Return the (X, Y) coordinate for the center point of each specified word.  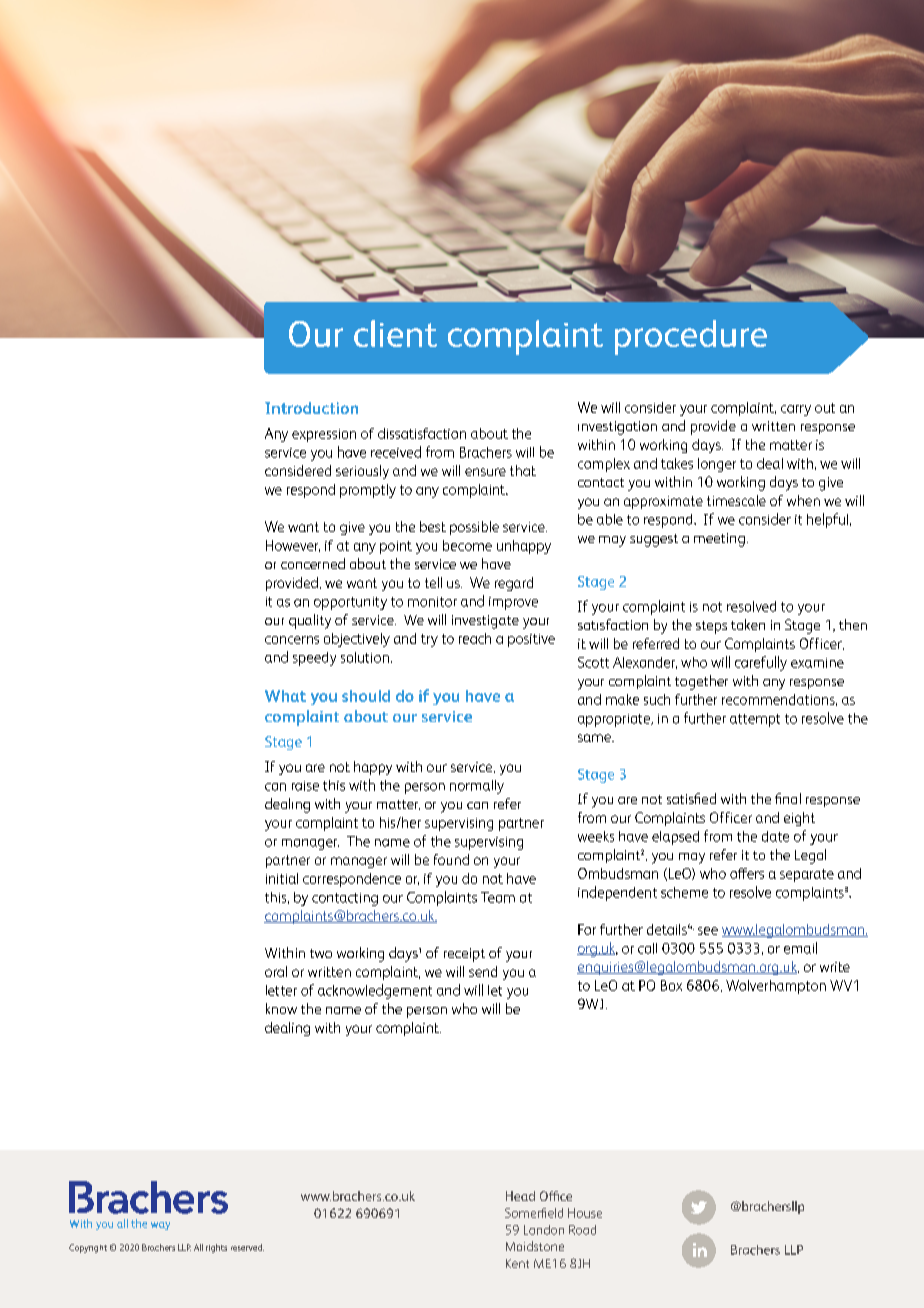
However (293, 546)
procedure (691, 337)
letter (281, 990)
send (483, 971)
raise (305, 786)
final (788, 798)
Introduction (311, 408)
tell (433, 582)
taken (748, 624)
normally (477, 787)
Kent (517, 1263)
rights (216, 1248)
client (395, 333)
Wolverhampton (776, 987)
